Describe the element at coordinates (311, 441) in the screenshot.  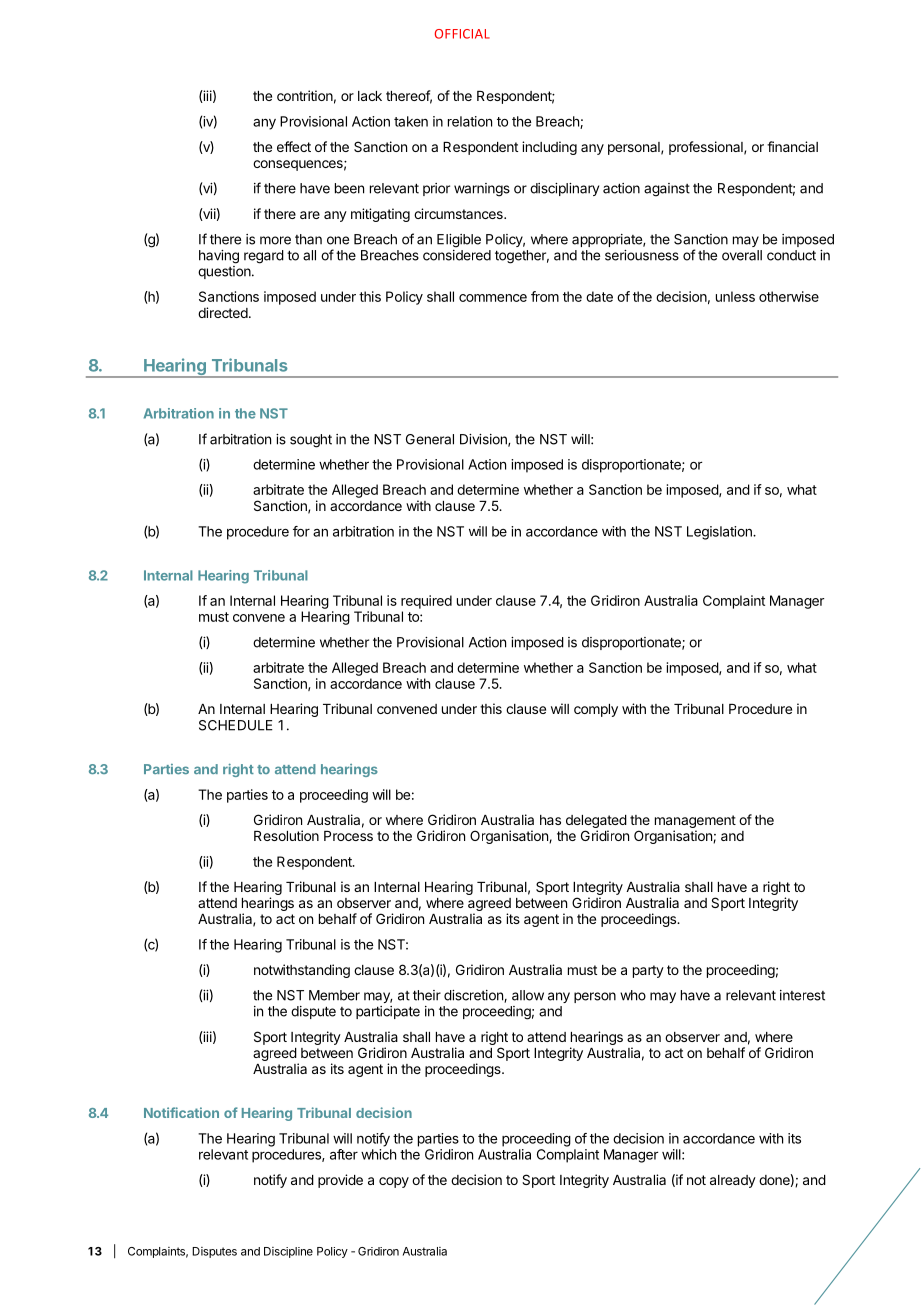
I see `sought` at that location.
